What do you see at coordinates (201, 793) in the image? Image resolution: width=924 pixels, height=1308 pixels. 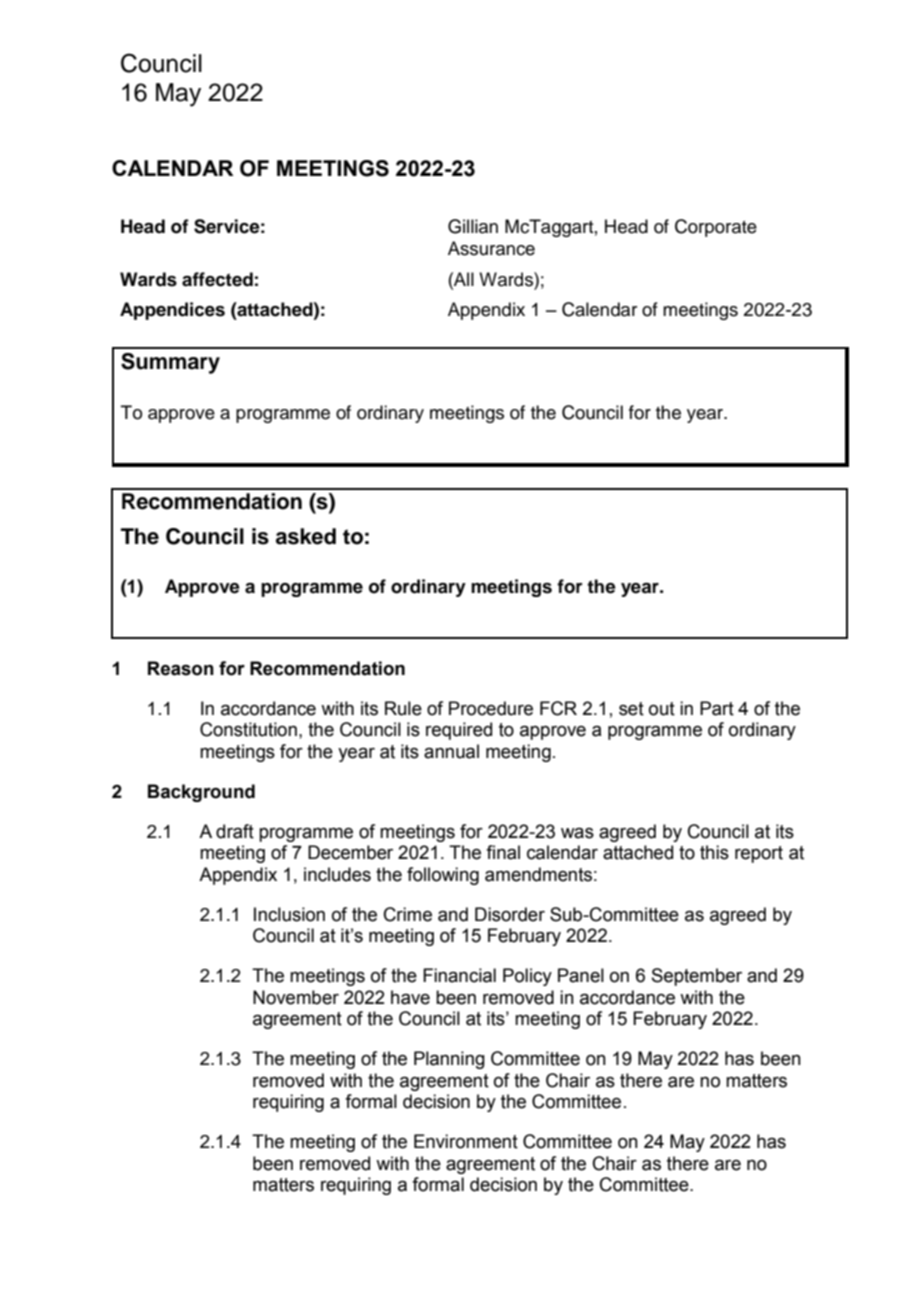 I see `Background` at bounding box center [201, 793].
